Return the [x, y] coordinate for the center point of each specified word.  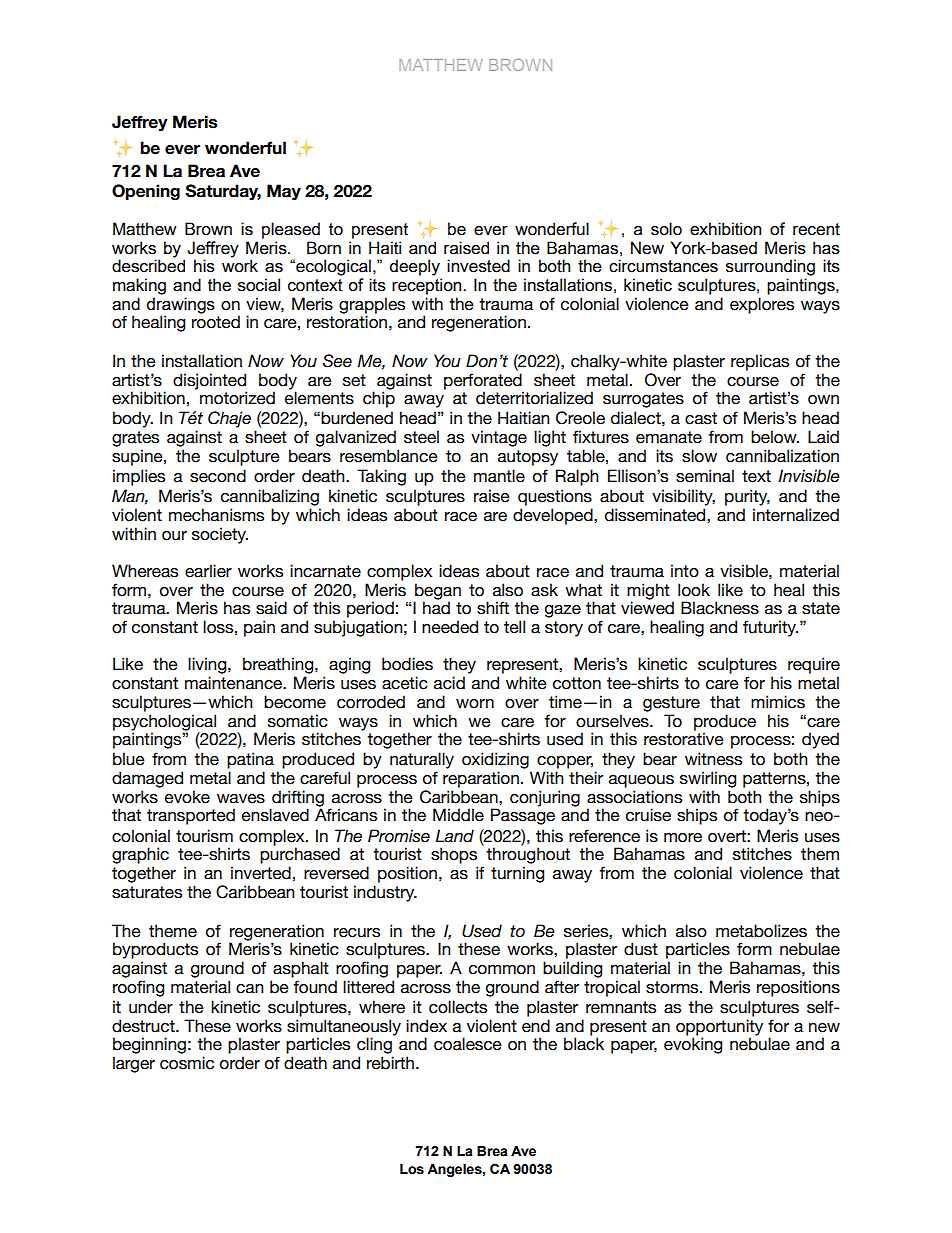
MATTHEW [441, 65]
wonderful [245, 148]
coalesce [468, 1044]
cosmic [187, 1063]
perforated [483, 381]
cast [701, 418]
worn [475, 704]
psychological [164, 723]
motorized [237, 398]
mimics [778, 702]
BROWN [520, 65]
